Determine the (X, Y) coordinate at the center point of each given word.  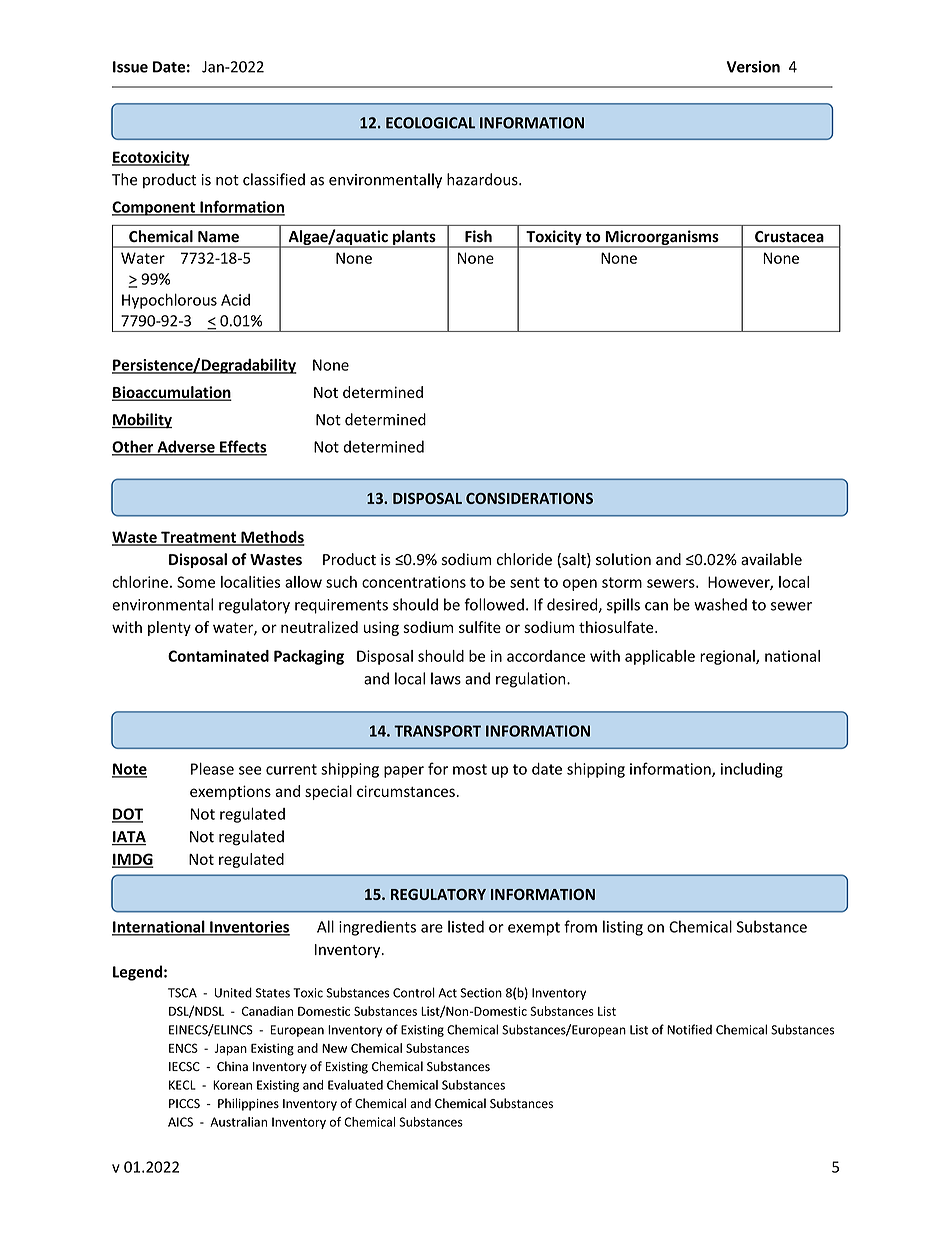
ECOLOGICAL (430, 123)
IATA (129, 838)
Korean (232, 1085)
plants (414, 238)
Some (196, 582)
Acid (235, 300)
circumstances (406, 791)
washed (720, 604)
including (752, 770)
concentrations (414, 582)
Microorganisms (662, 238)
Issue (130, 67)
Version (753, 67)
